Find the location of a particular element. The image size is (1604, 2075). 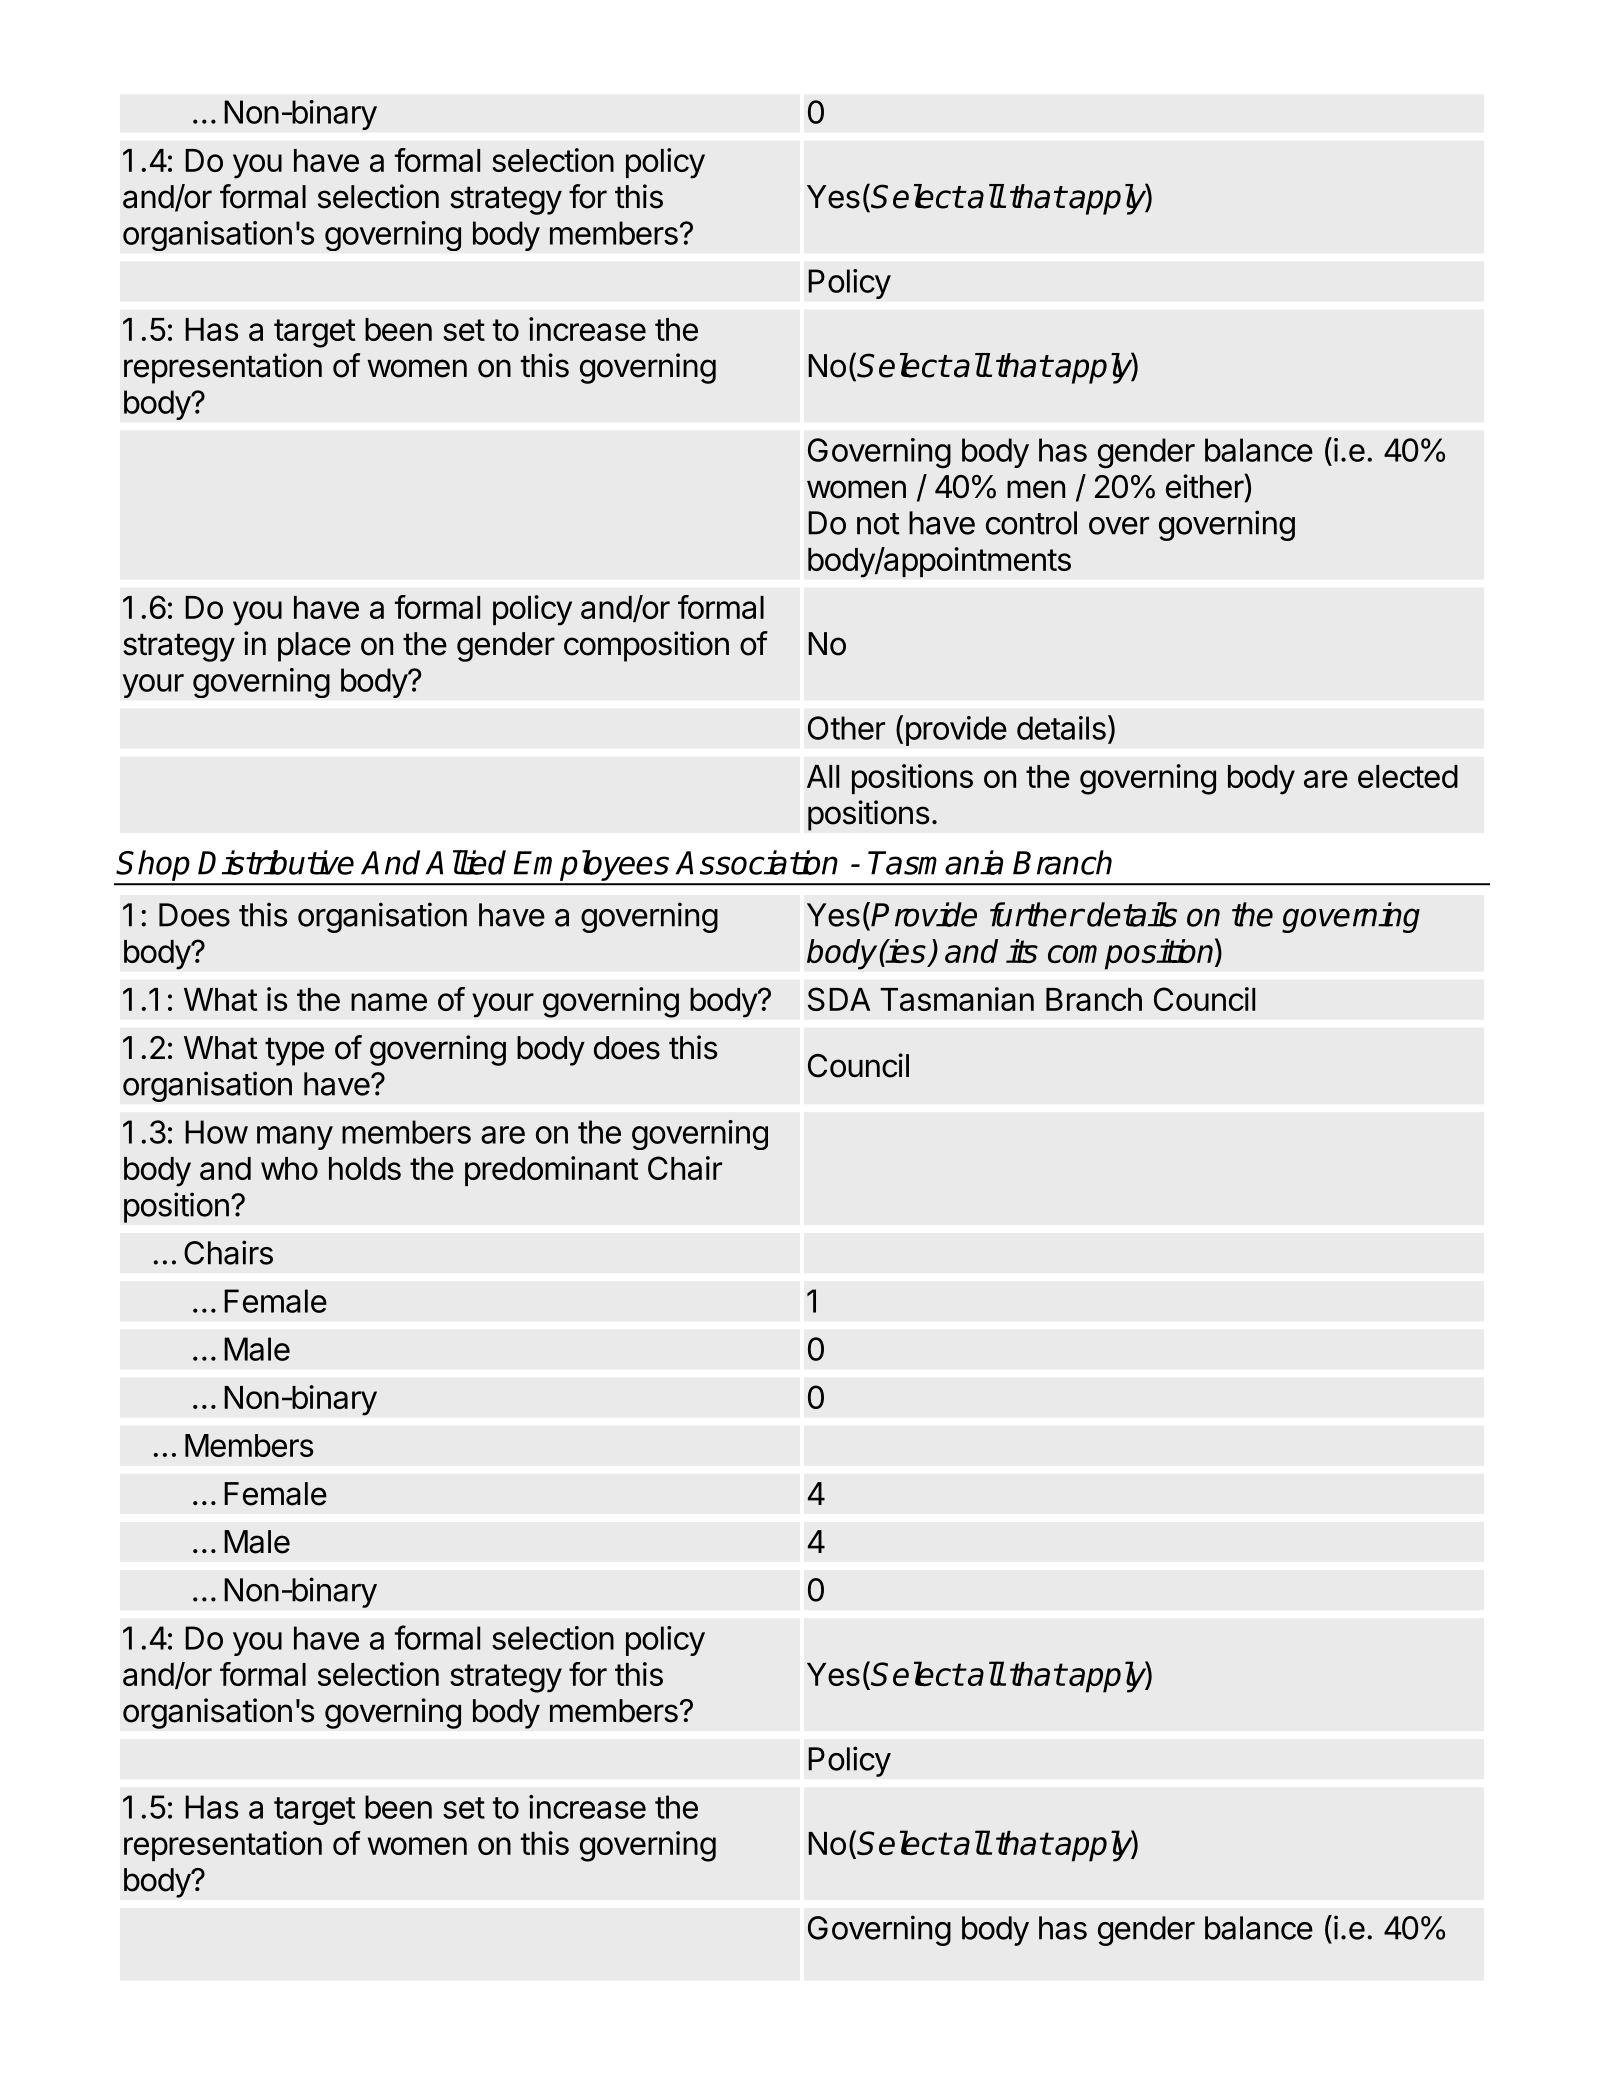

elected is located at coordinates (1408, 776).
